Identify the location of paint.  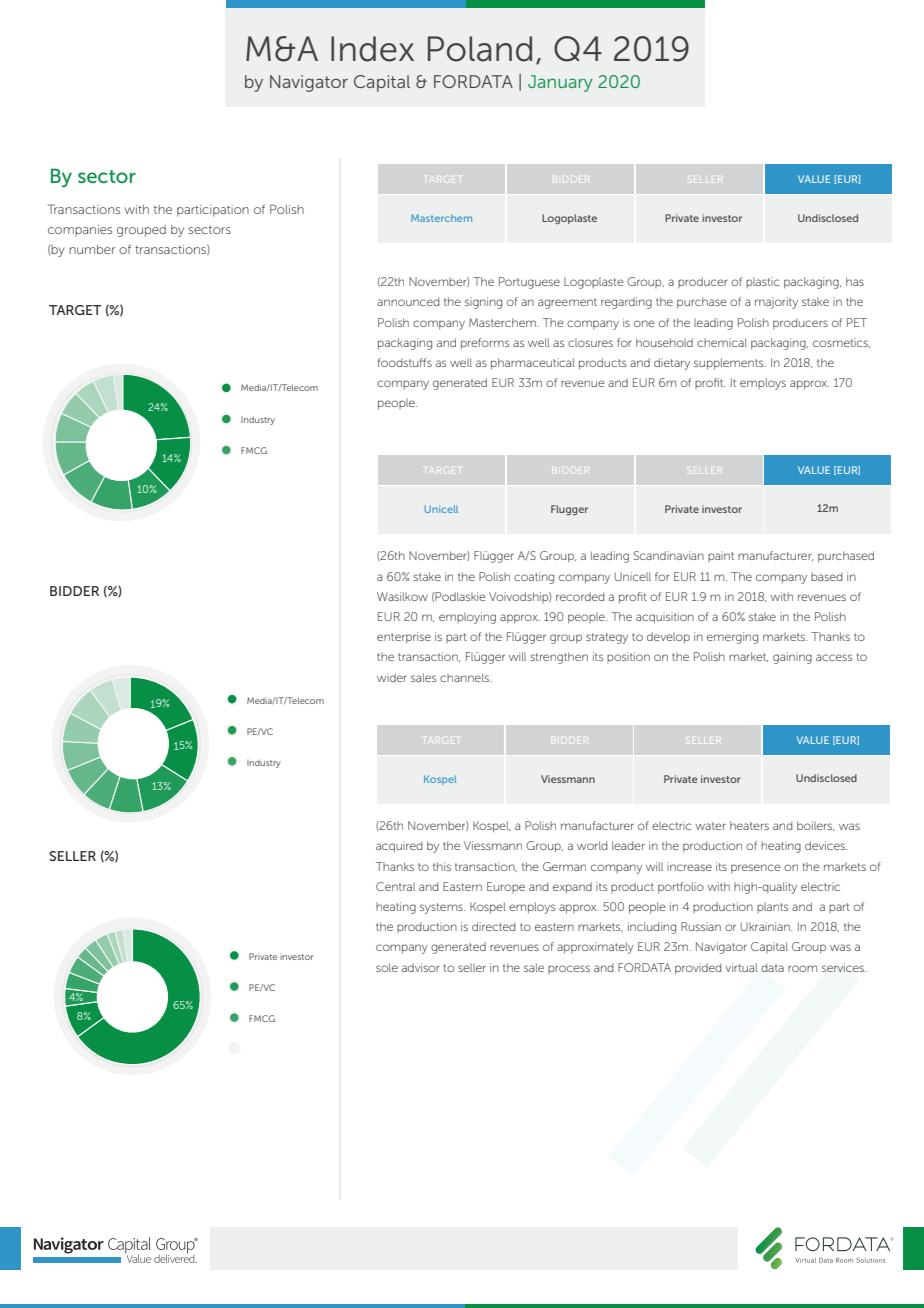
(721, 556).
